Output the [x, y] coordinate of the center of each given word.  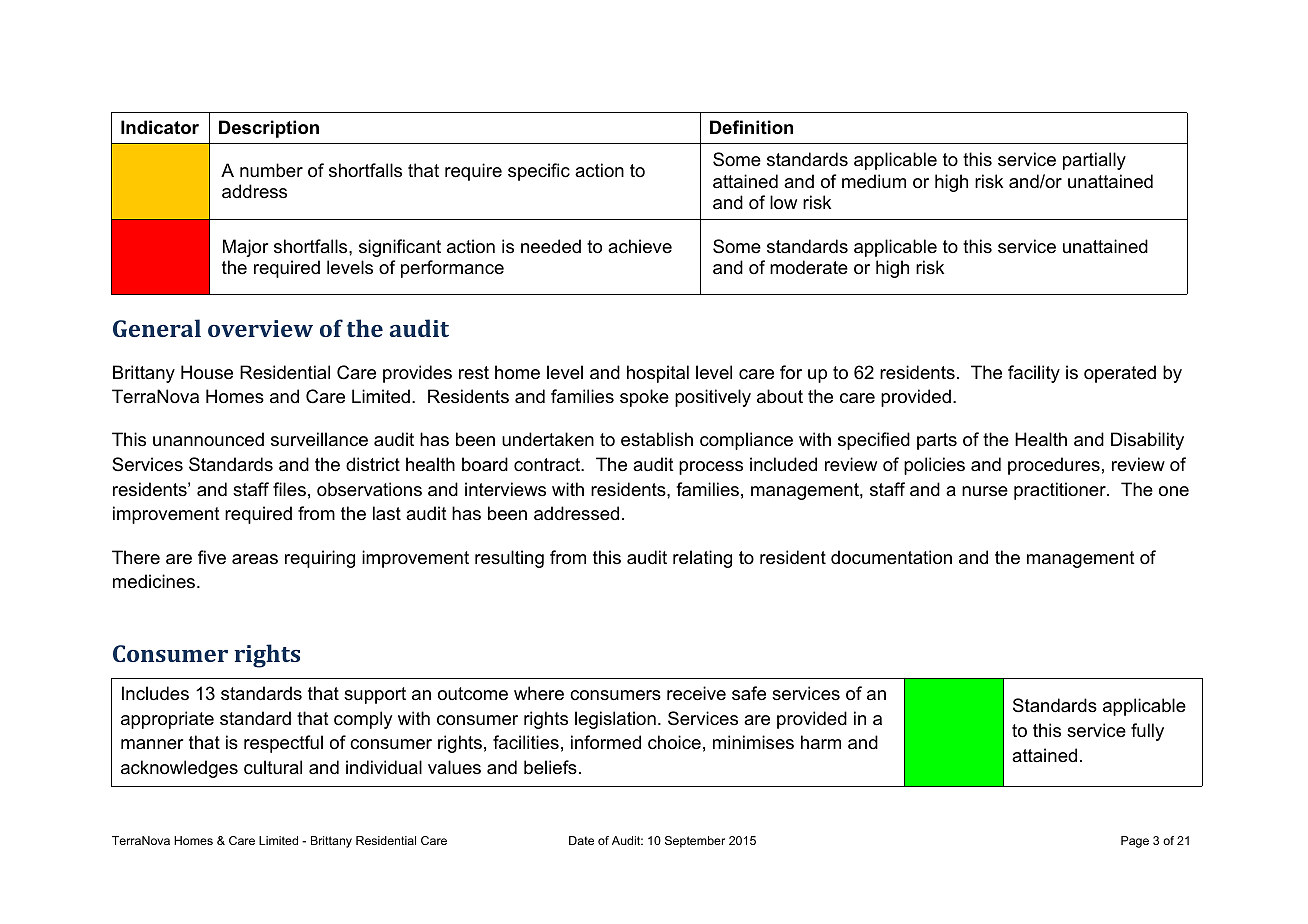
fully [1147, 732]
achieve [640, 246]
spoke [644, 398]
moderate [809, 267]
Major [245, 248]
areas [255, 559]
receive [696, 693]
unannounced [208, 439]
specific [539, 172]
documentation [891, 557]
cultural [273, 767]
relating [702, 559]
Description [269, 129]
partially [1094, 161]
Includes [155, 693]
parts [937, 441]
